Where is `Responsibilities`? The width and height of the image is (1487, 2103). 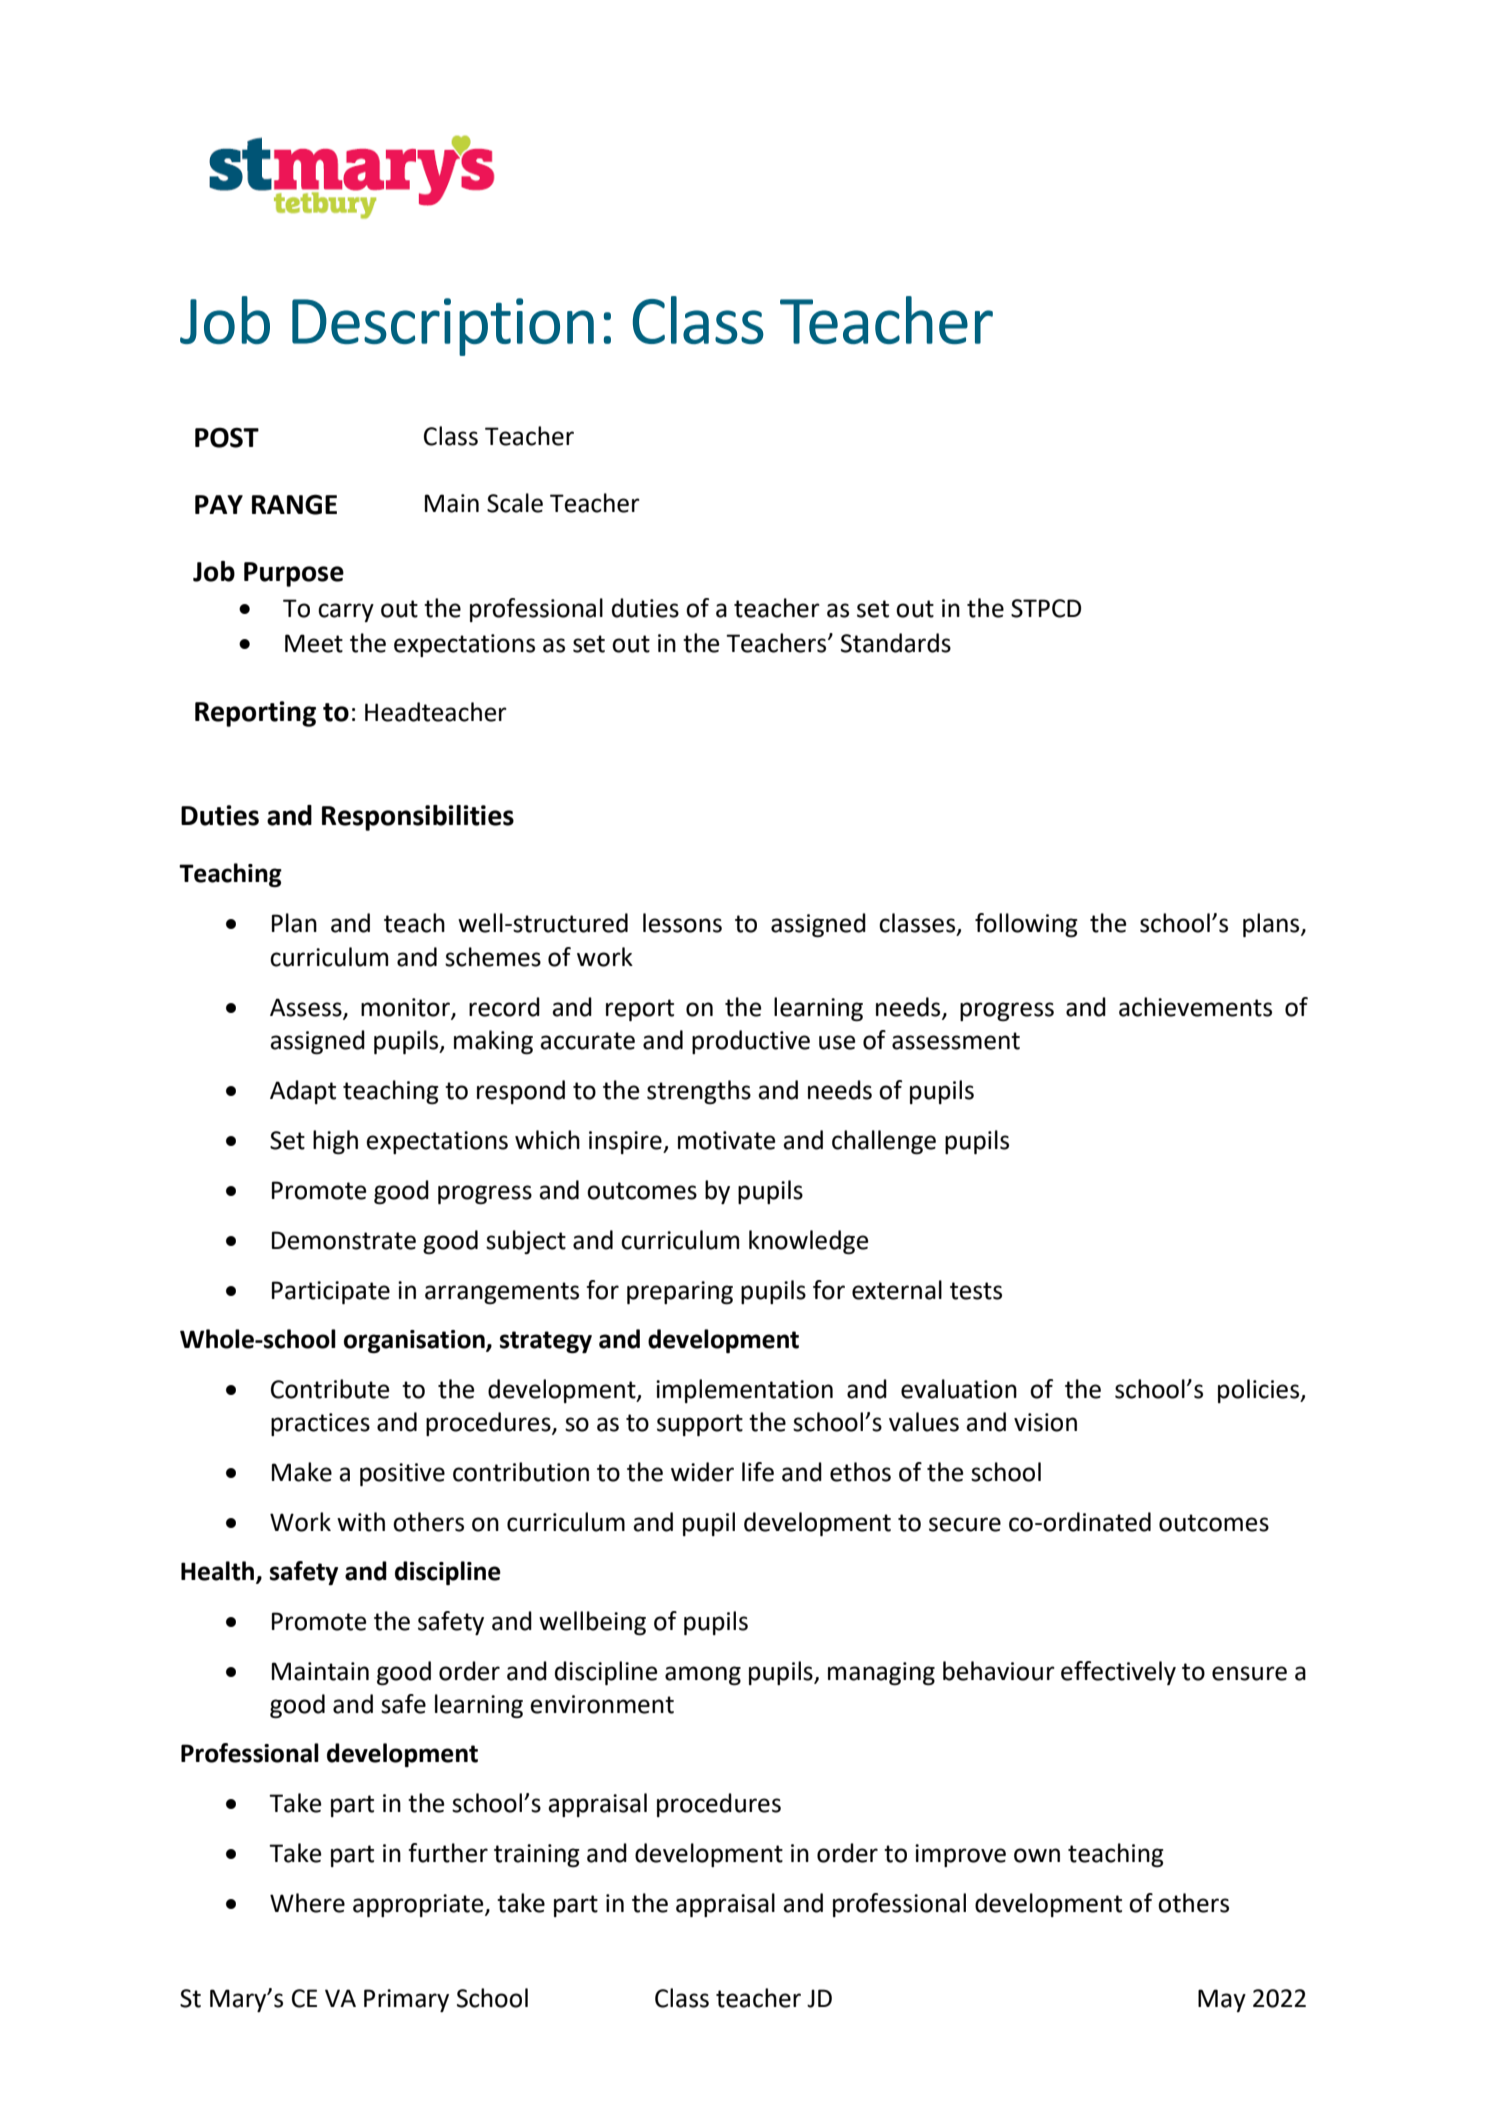
Responsibilities is located at coordinates (418, 818).
